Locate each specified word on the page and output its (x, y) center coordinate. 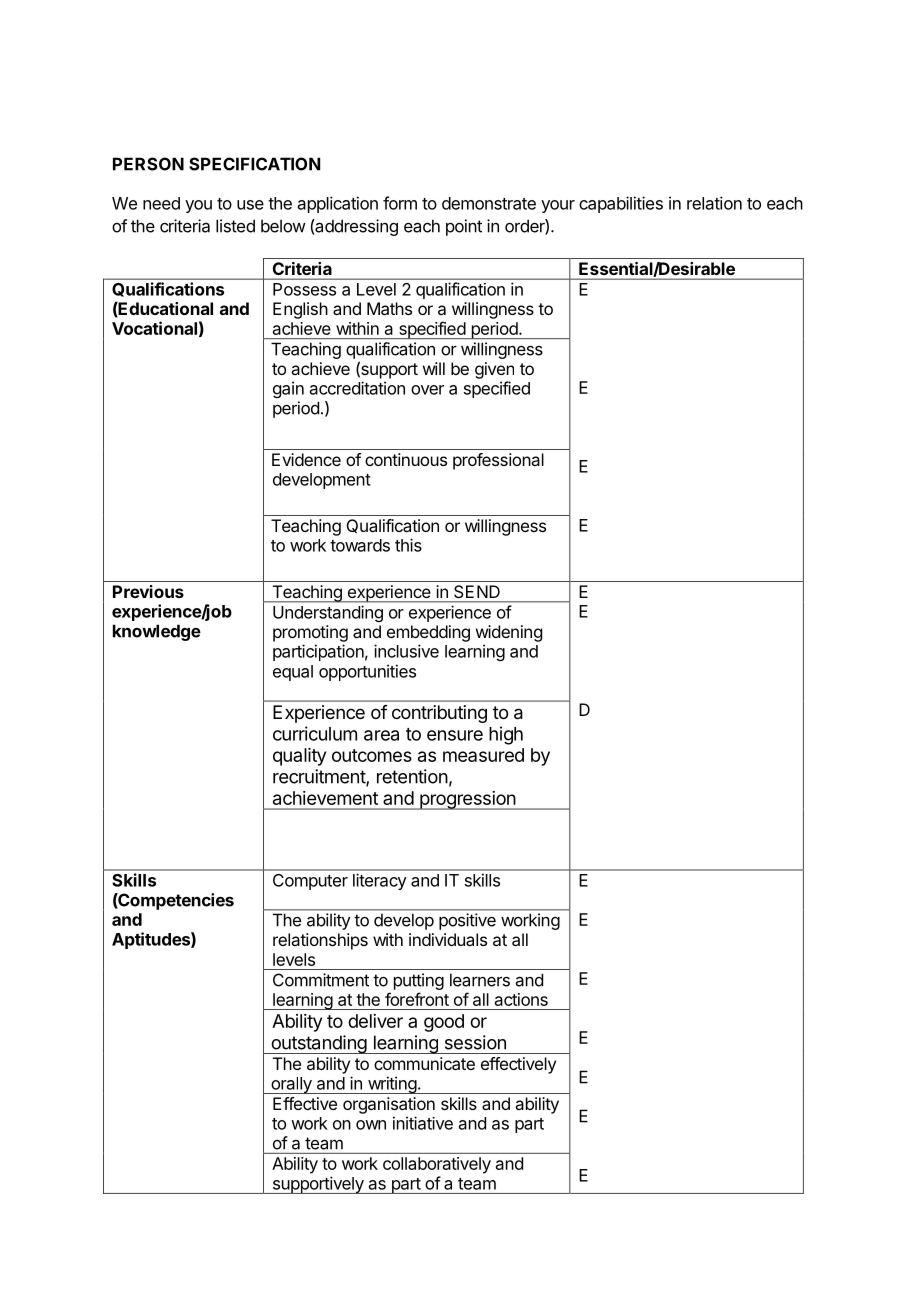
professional (498, 461)
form (400, 203)
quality (299, 757)
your (558, 206)
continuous (406, 459)
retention (412, 776)
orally (291, 1085)
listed (235, 226)
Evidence (306, 459)
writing (391, 1085)
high (506, 735)
